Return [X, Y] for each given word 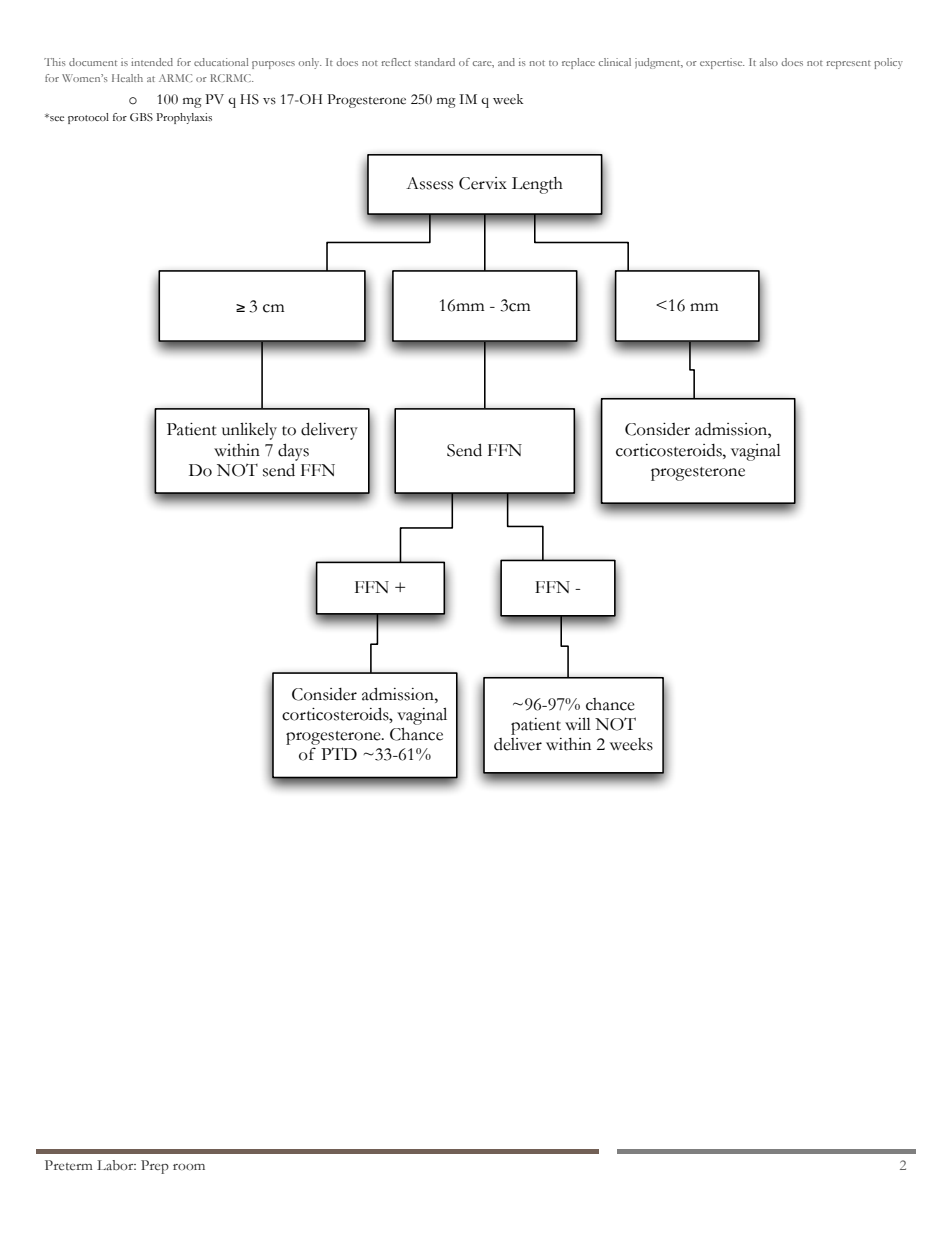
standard [435, 62]
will [578, 723]
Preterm [69, 1165]
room [189, 1167]
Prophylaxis [184, 118]
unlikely [249, 431]
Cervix [483, 183]
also [769, 62]
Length [537, 185]
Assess [429, 183]
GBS [141, 117]
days [293, 452]
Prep [155, 1167]
